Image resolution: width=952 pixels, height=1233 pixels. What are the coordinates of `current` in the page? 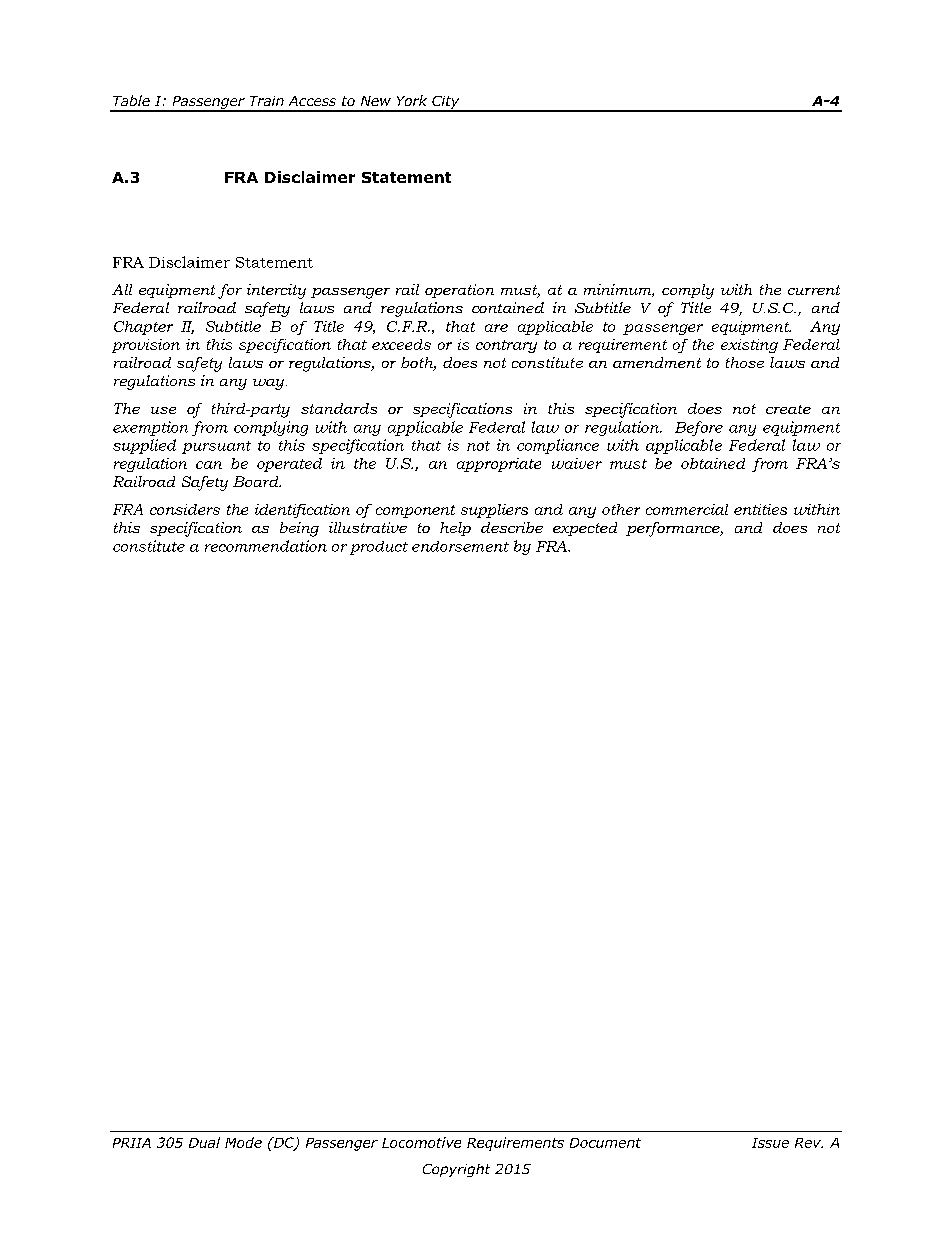 It's located at (814, 290).
